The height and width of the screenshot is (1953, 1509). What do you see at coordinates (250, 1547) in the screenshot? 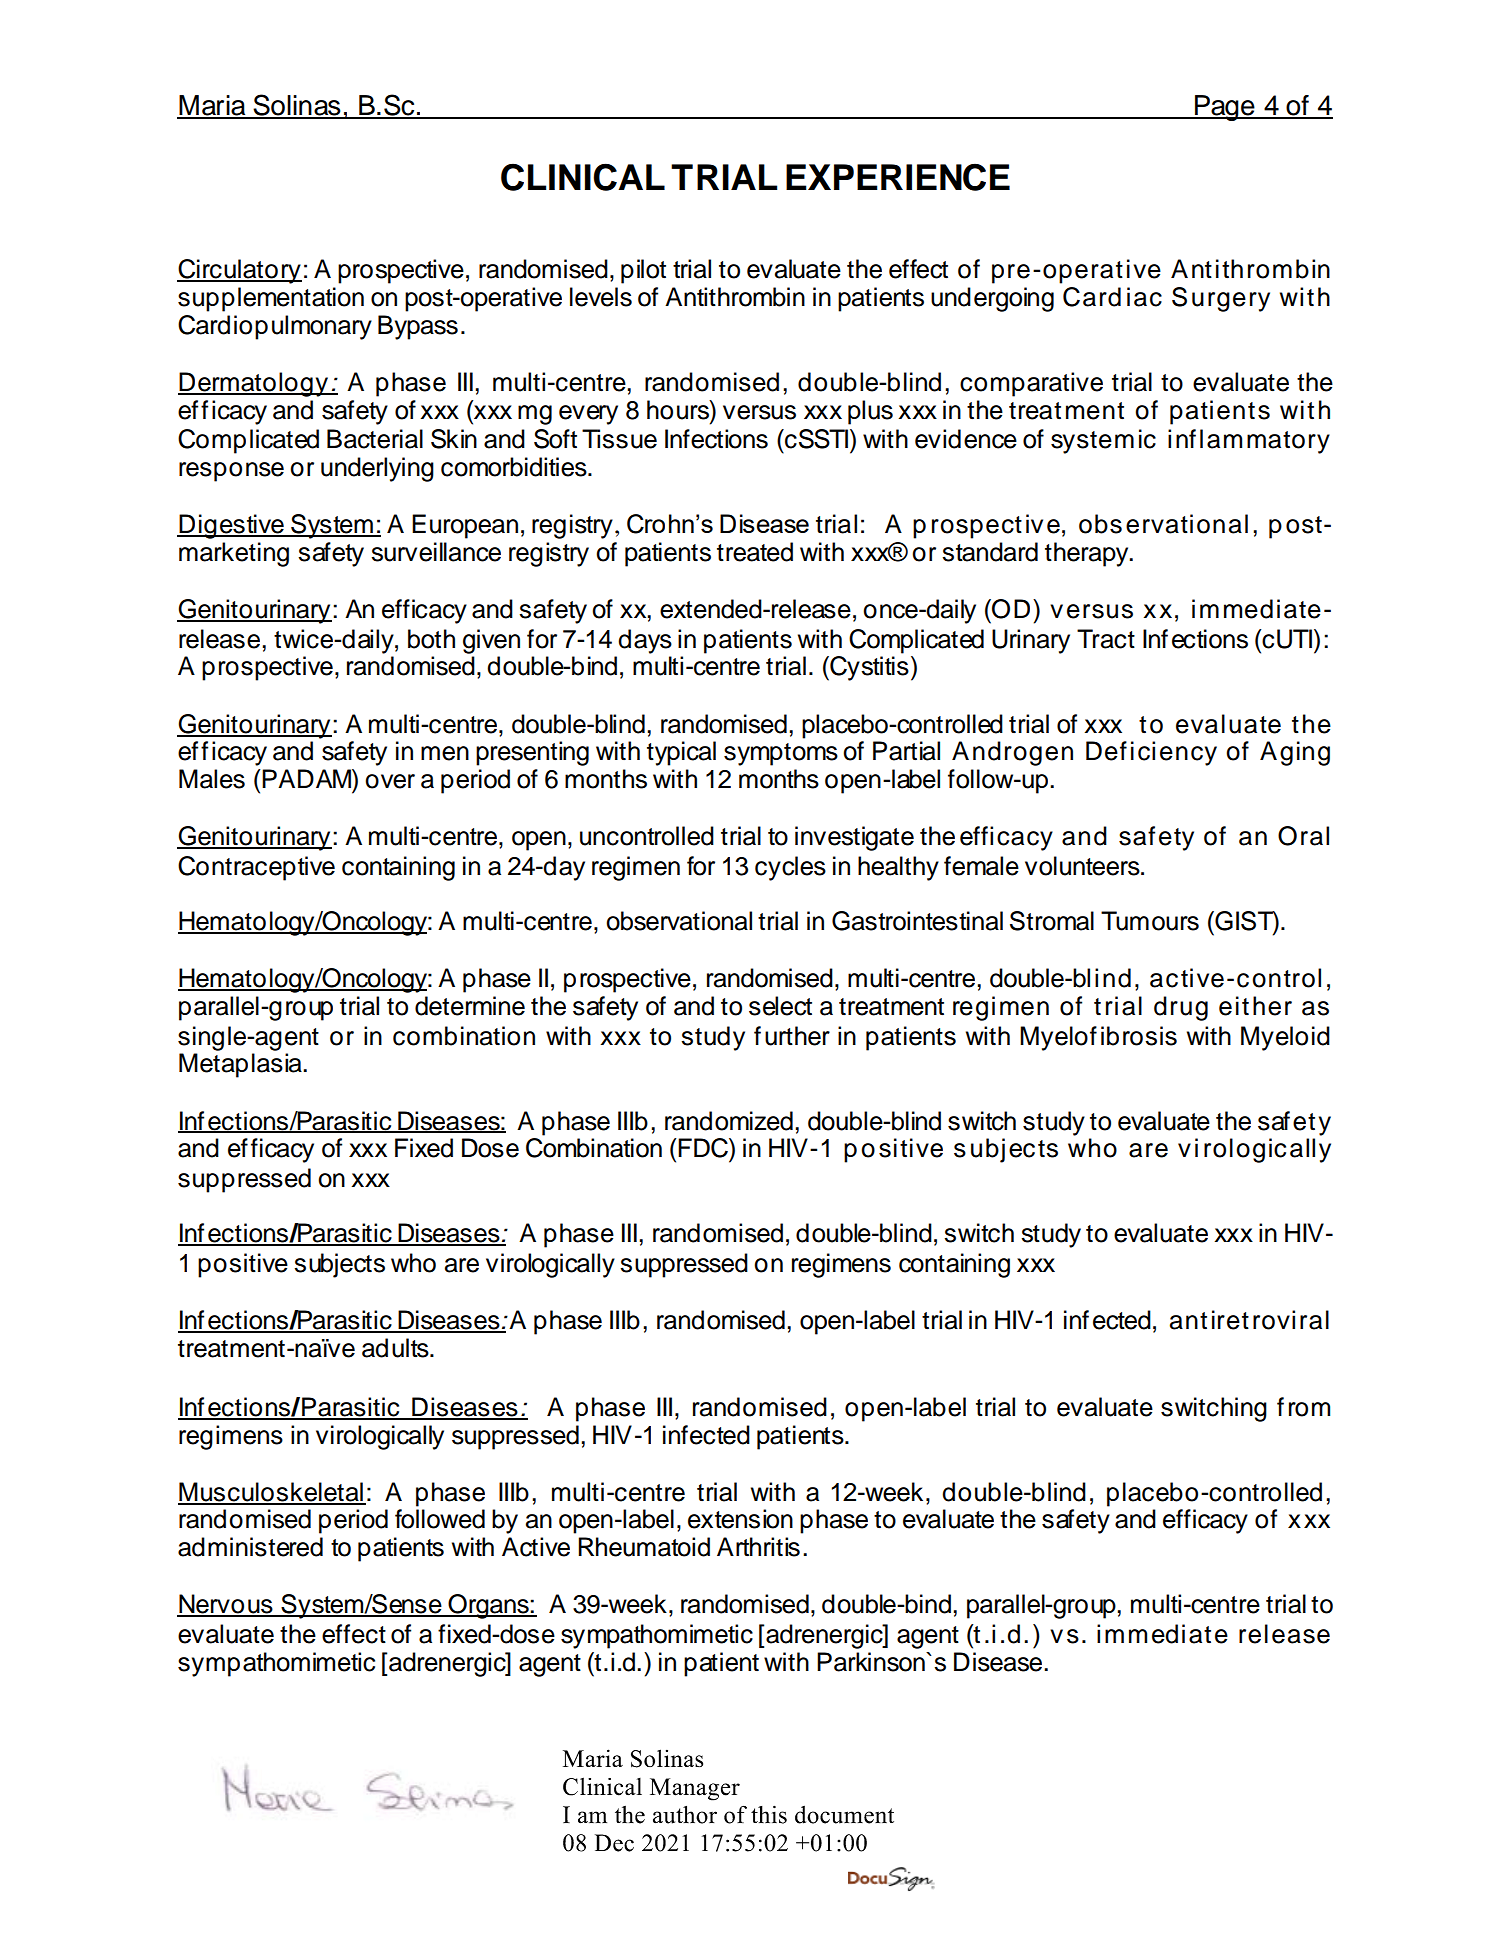
I see `administered` at bounding box center [250, 1547].
